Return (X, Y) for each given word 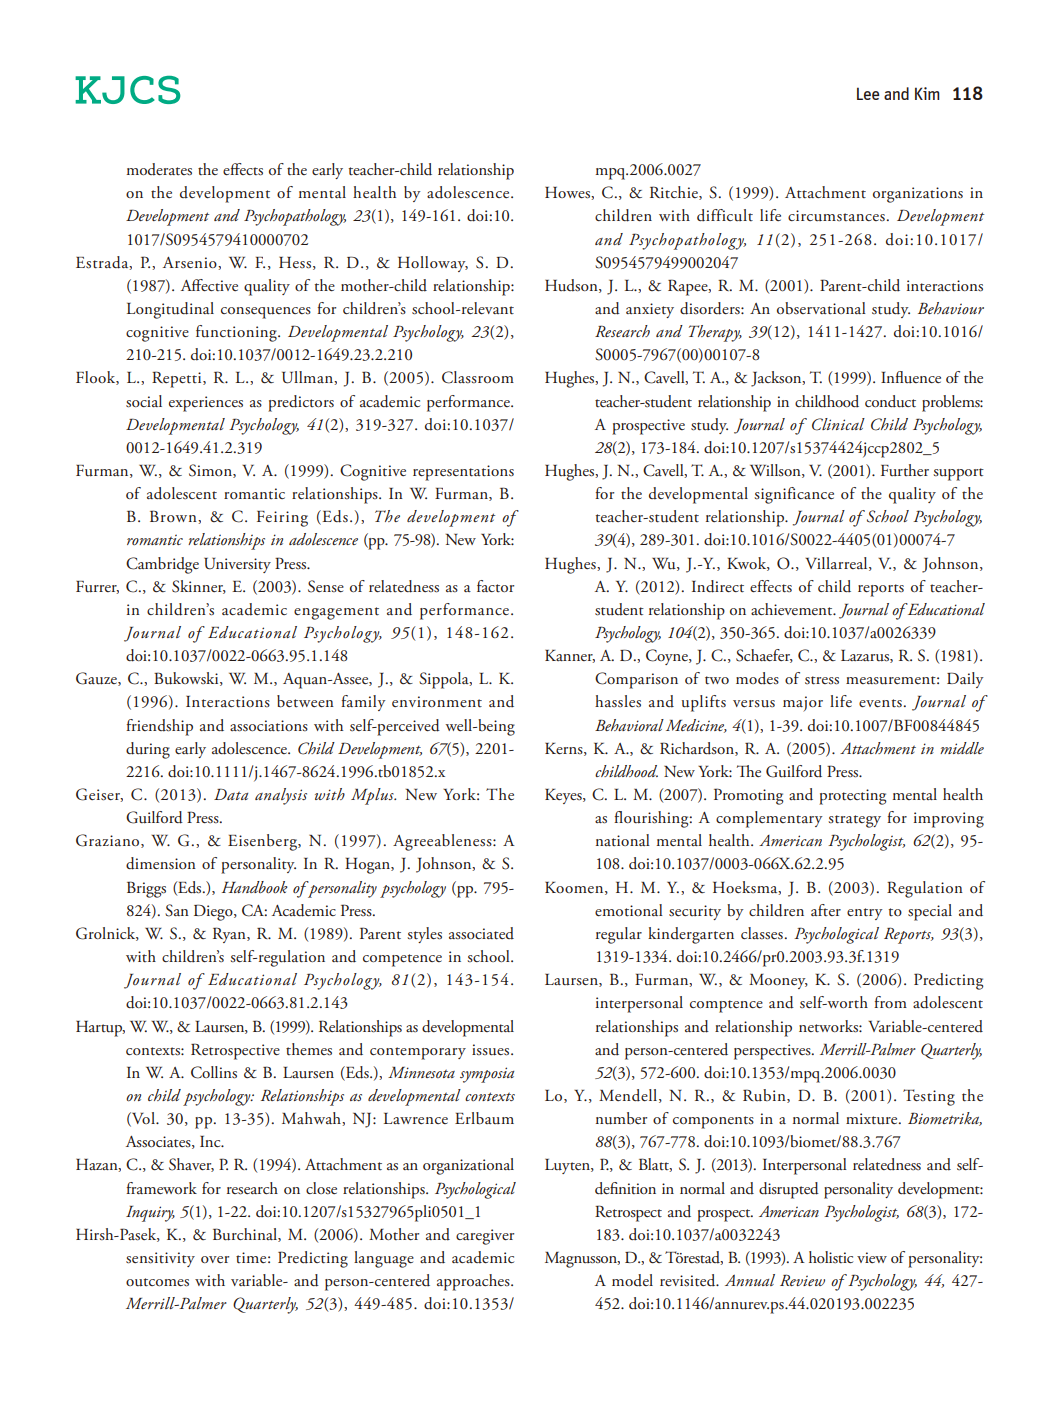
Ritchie (675, 193)
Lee (868, 93)
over (215, 1259)
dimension (161, 863)
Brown (174, 517)
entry (865, 914)
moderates (159, 169)
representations (463, 473)
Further (905, 470)
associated (481, 933)
